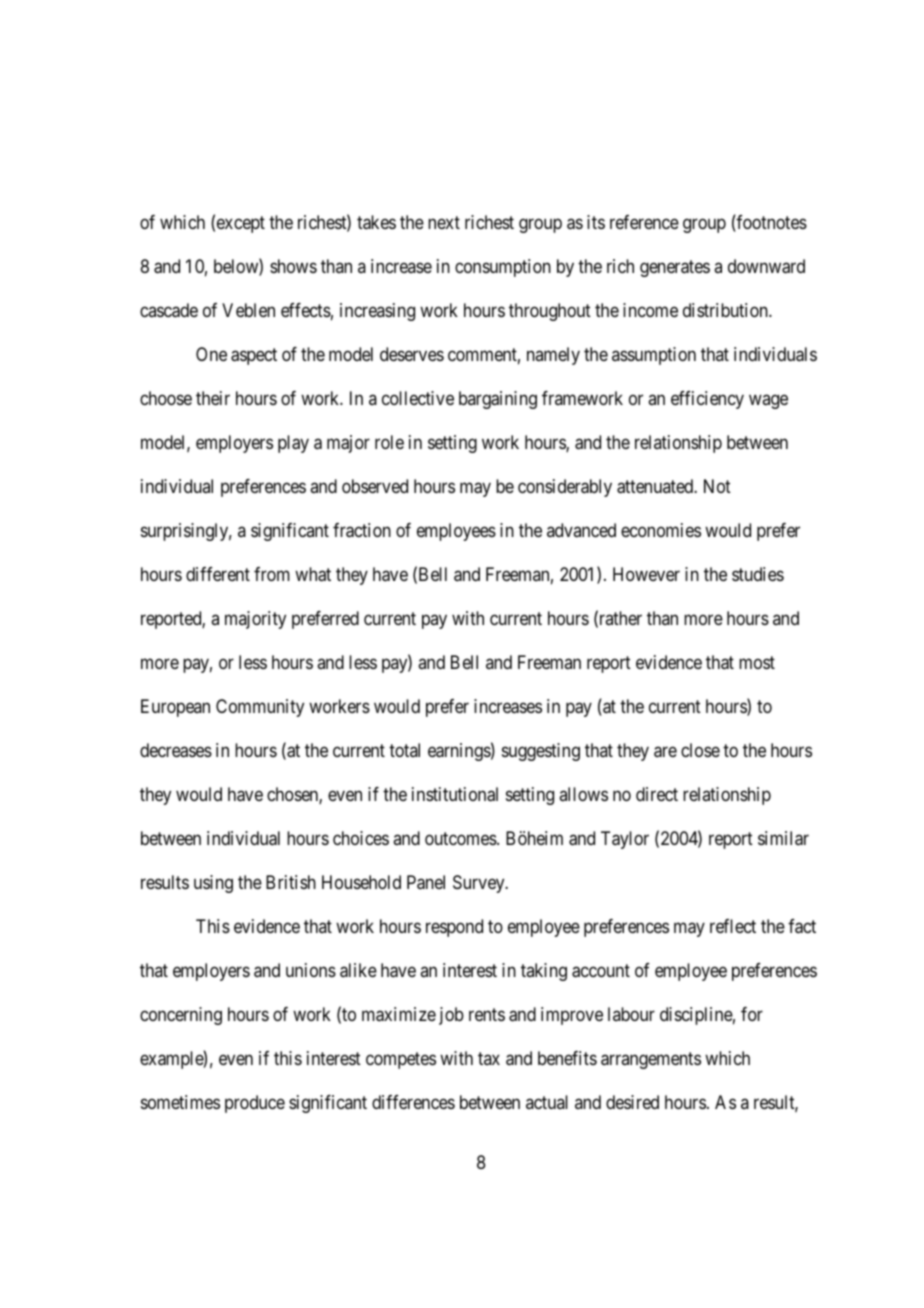  Describe the element at coordinates (503, 268) in the screenshot. I see `consumption` at that location.
